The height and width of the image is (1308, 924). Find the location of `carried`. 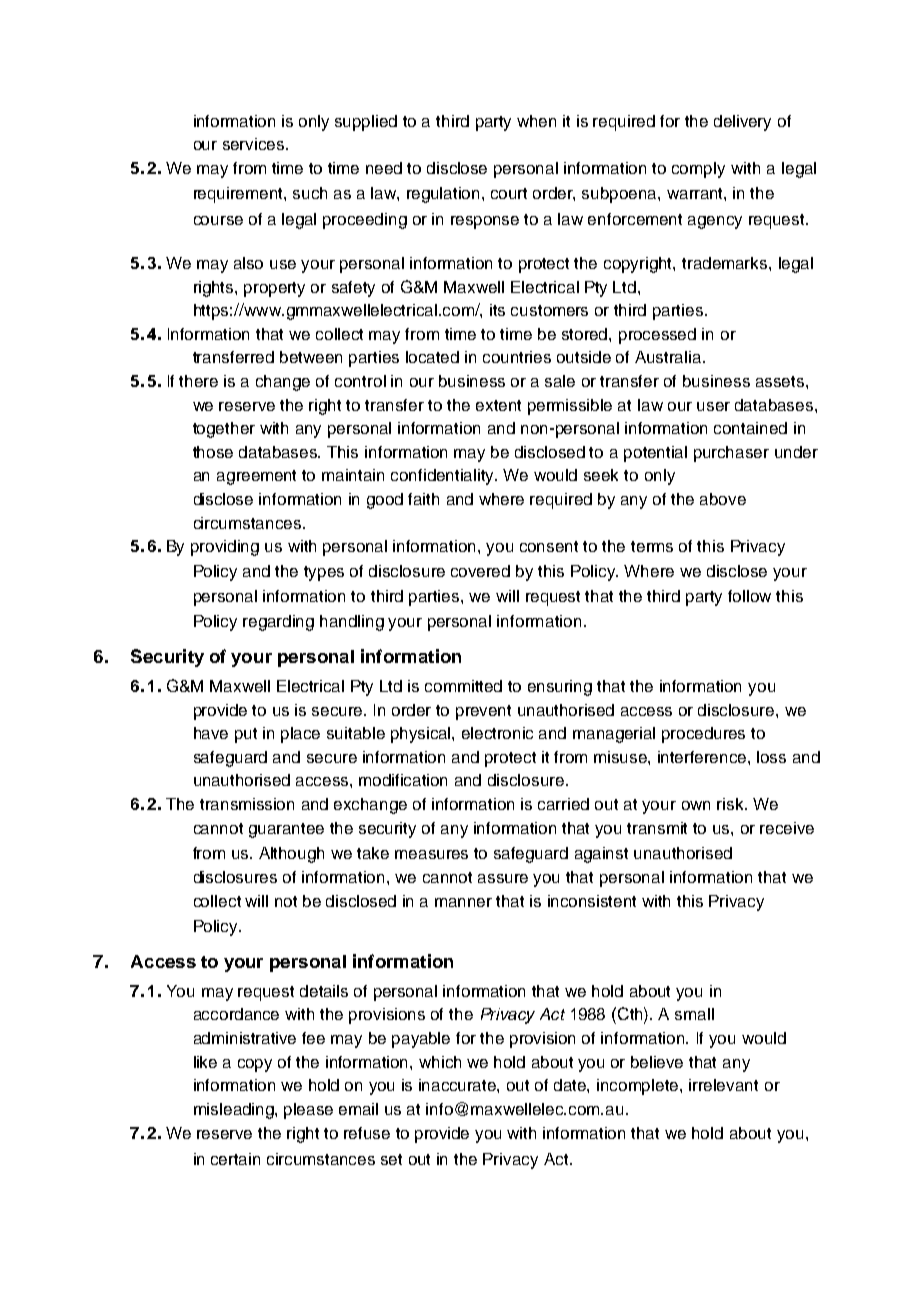

carried is located at coordinates (563, 804).
